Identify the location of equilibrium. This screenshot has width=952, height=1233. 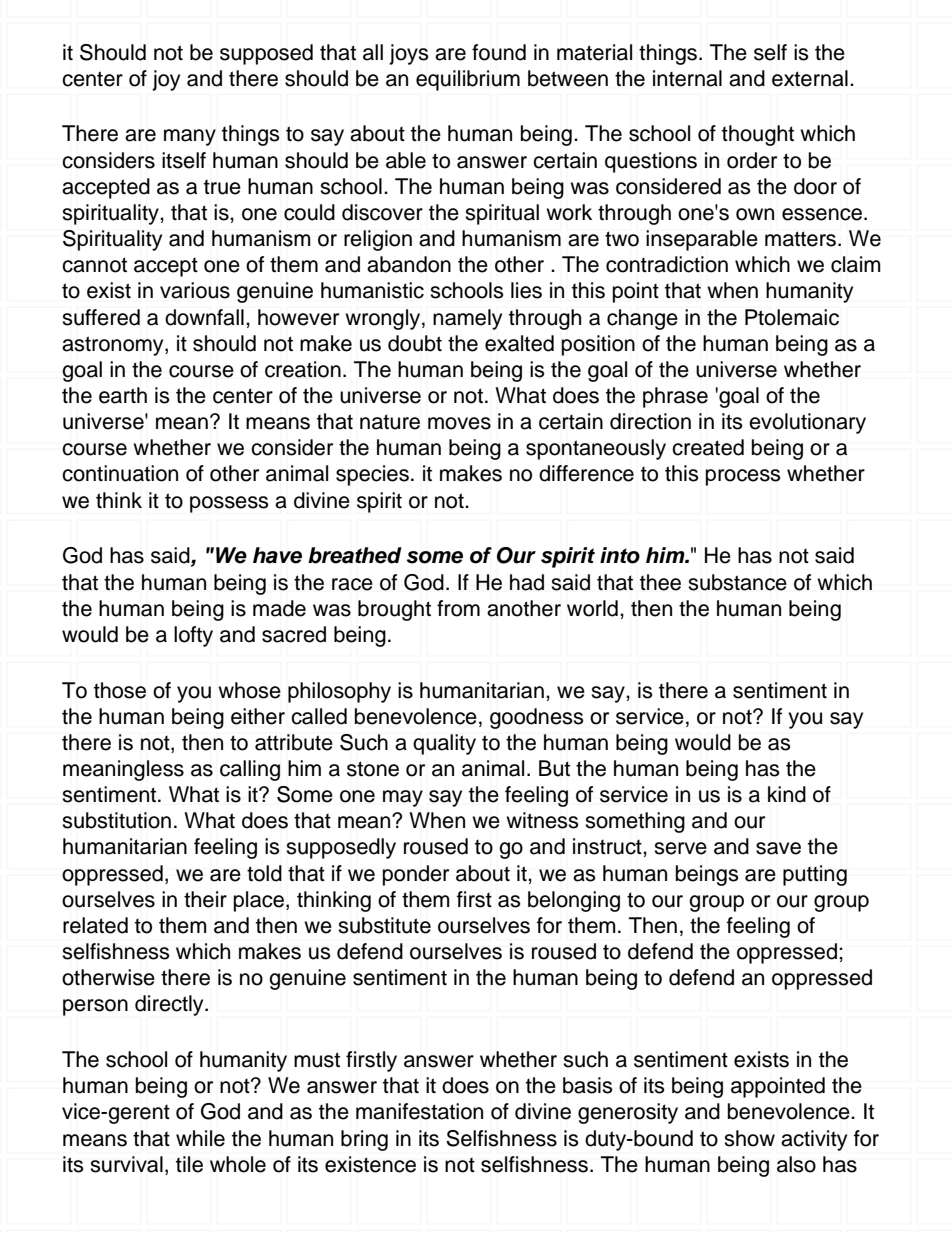
(468, 80).
